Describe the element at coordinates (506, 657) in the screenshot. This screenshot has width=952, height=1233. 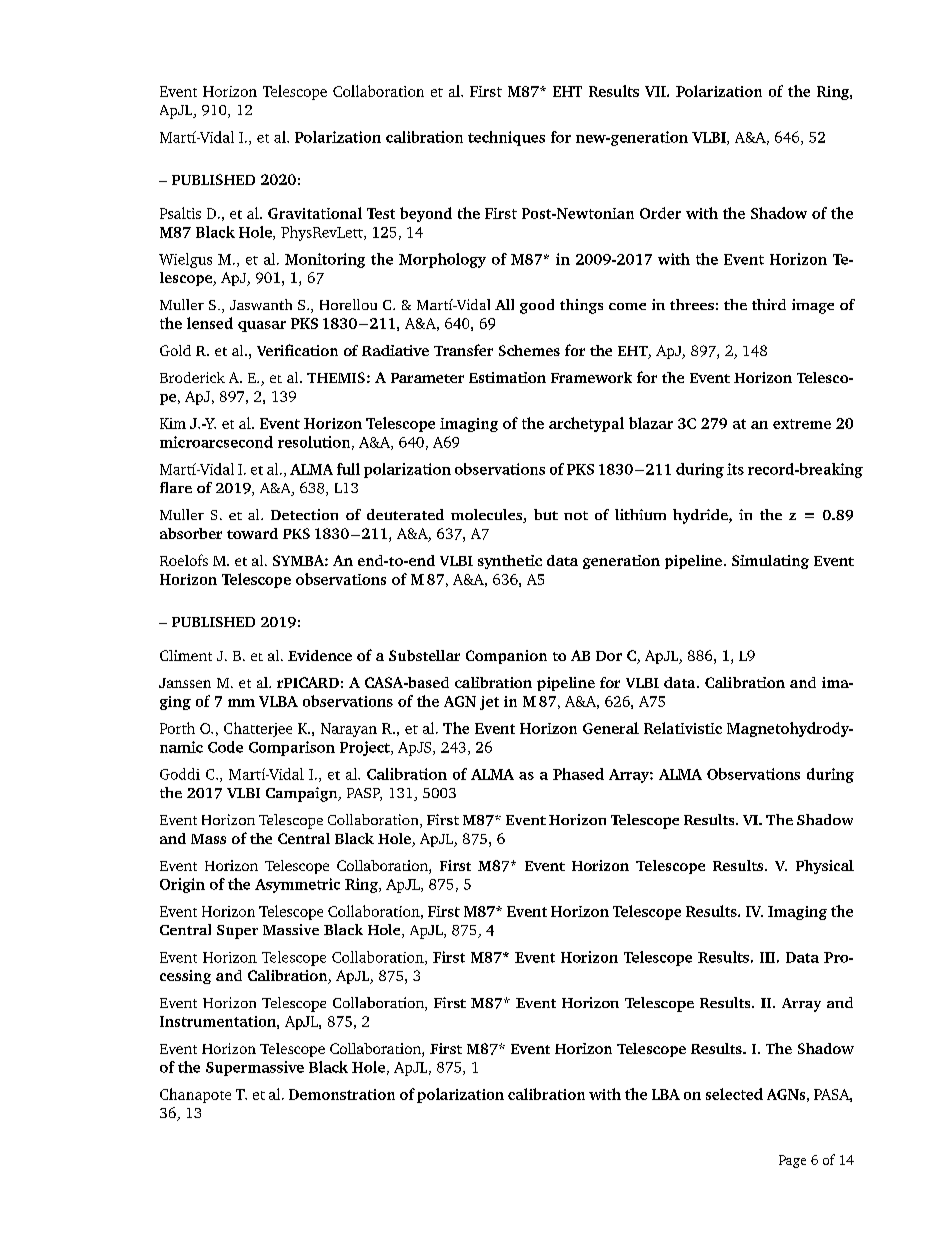
I see `Companion` at that location.
